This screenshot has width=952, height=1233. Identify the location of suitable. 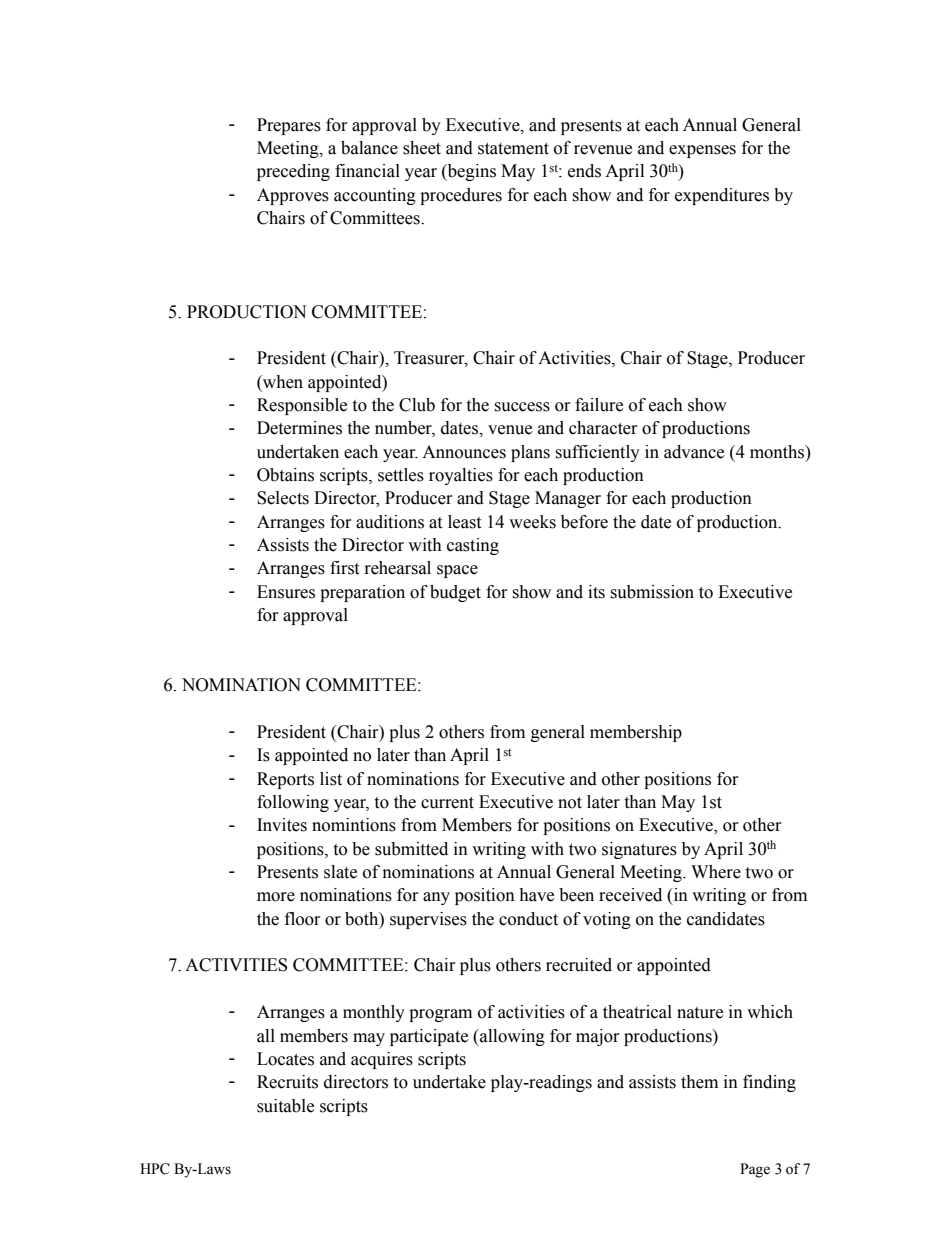
(285, 1106).
